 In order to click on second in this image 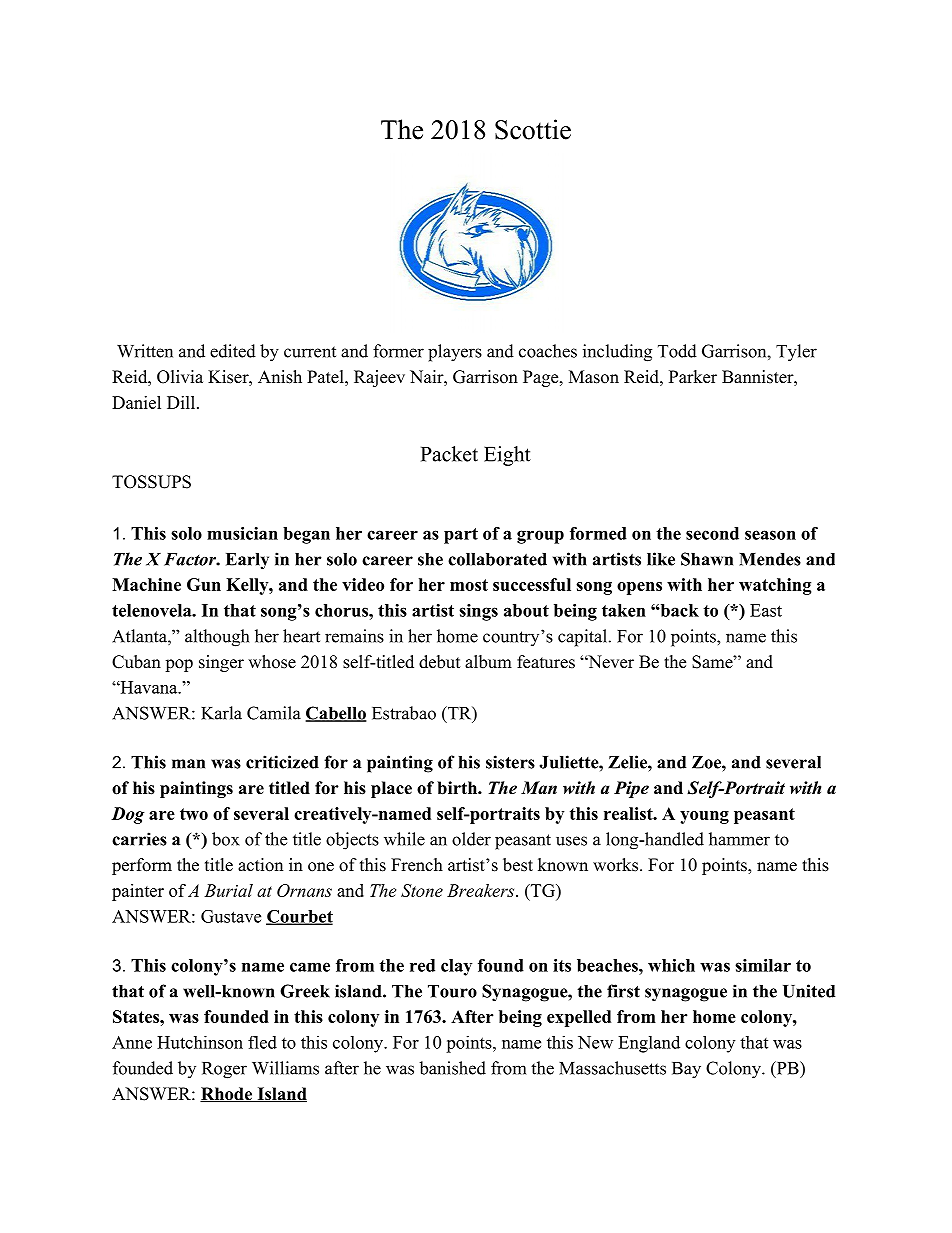, I will do `click(712, 533)`.
